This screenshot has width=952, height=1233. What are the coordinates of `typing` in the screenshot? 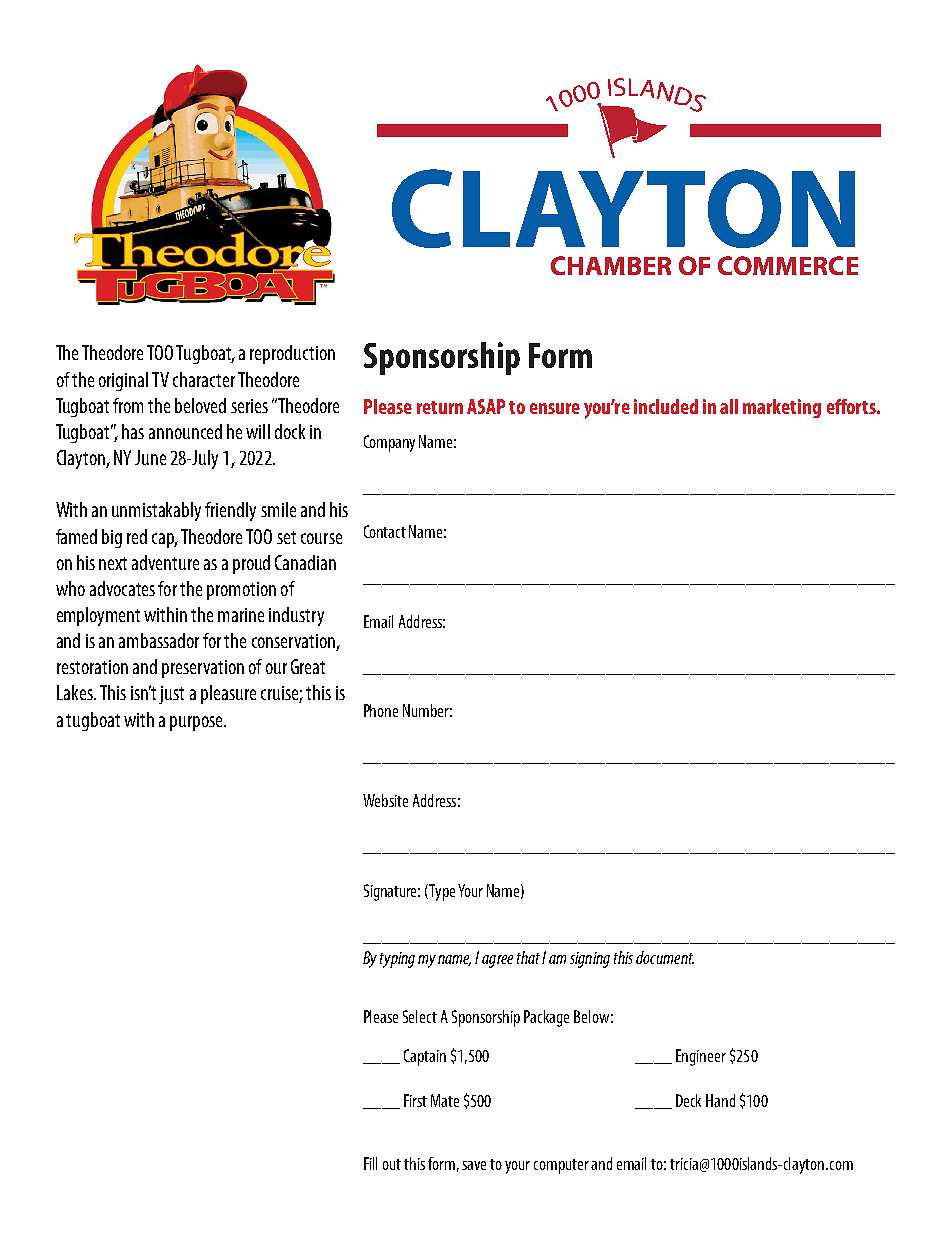 It's located at (397, 960).
